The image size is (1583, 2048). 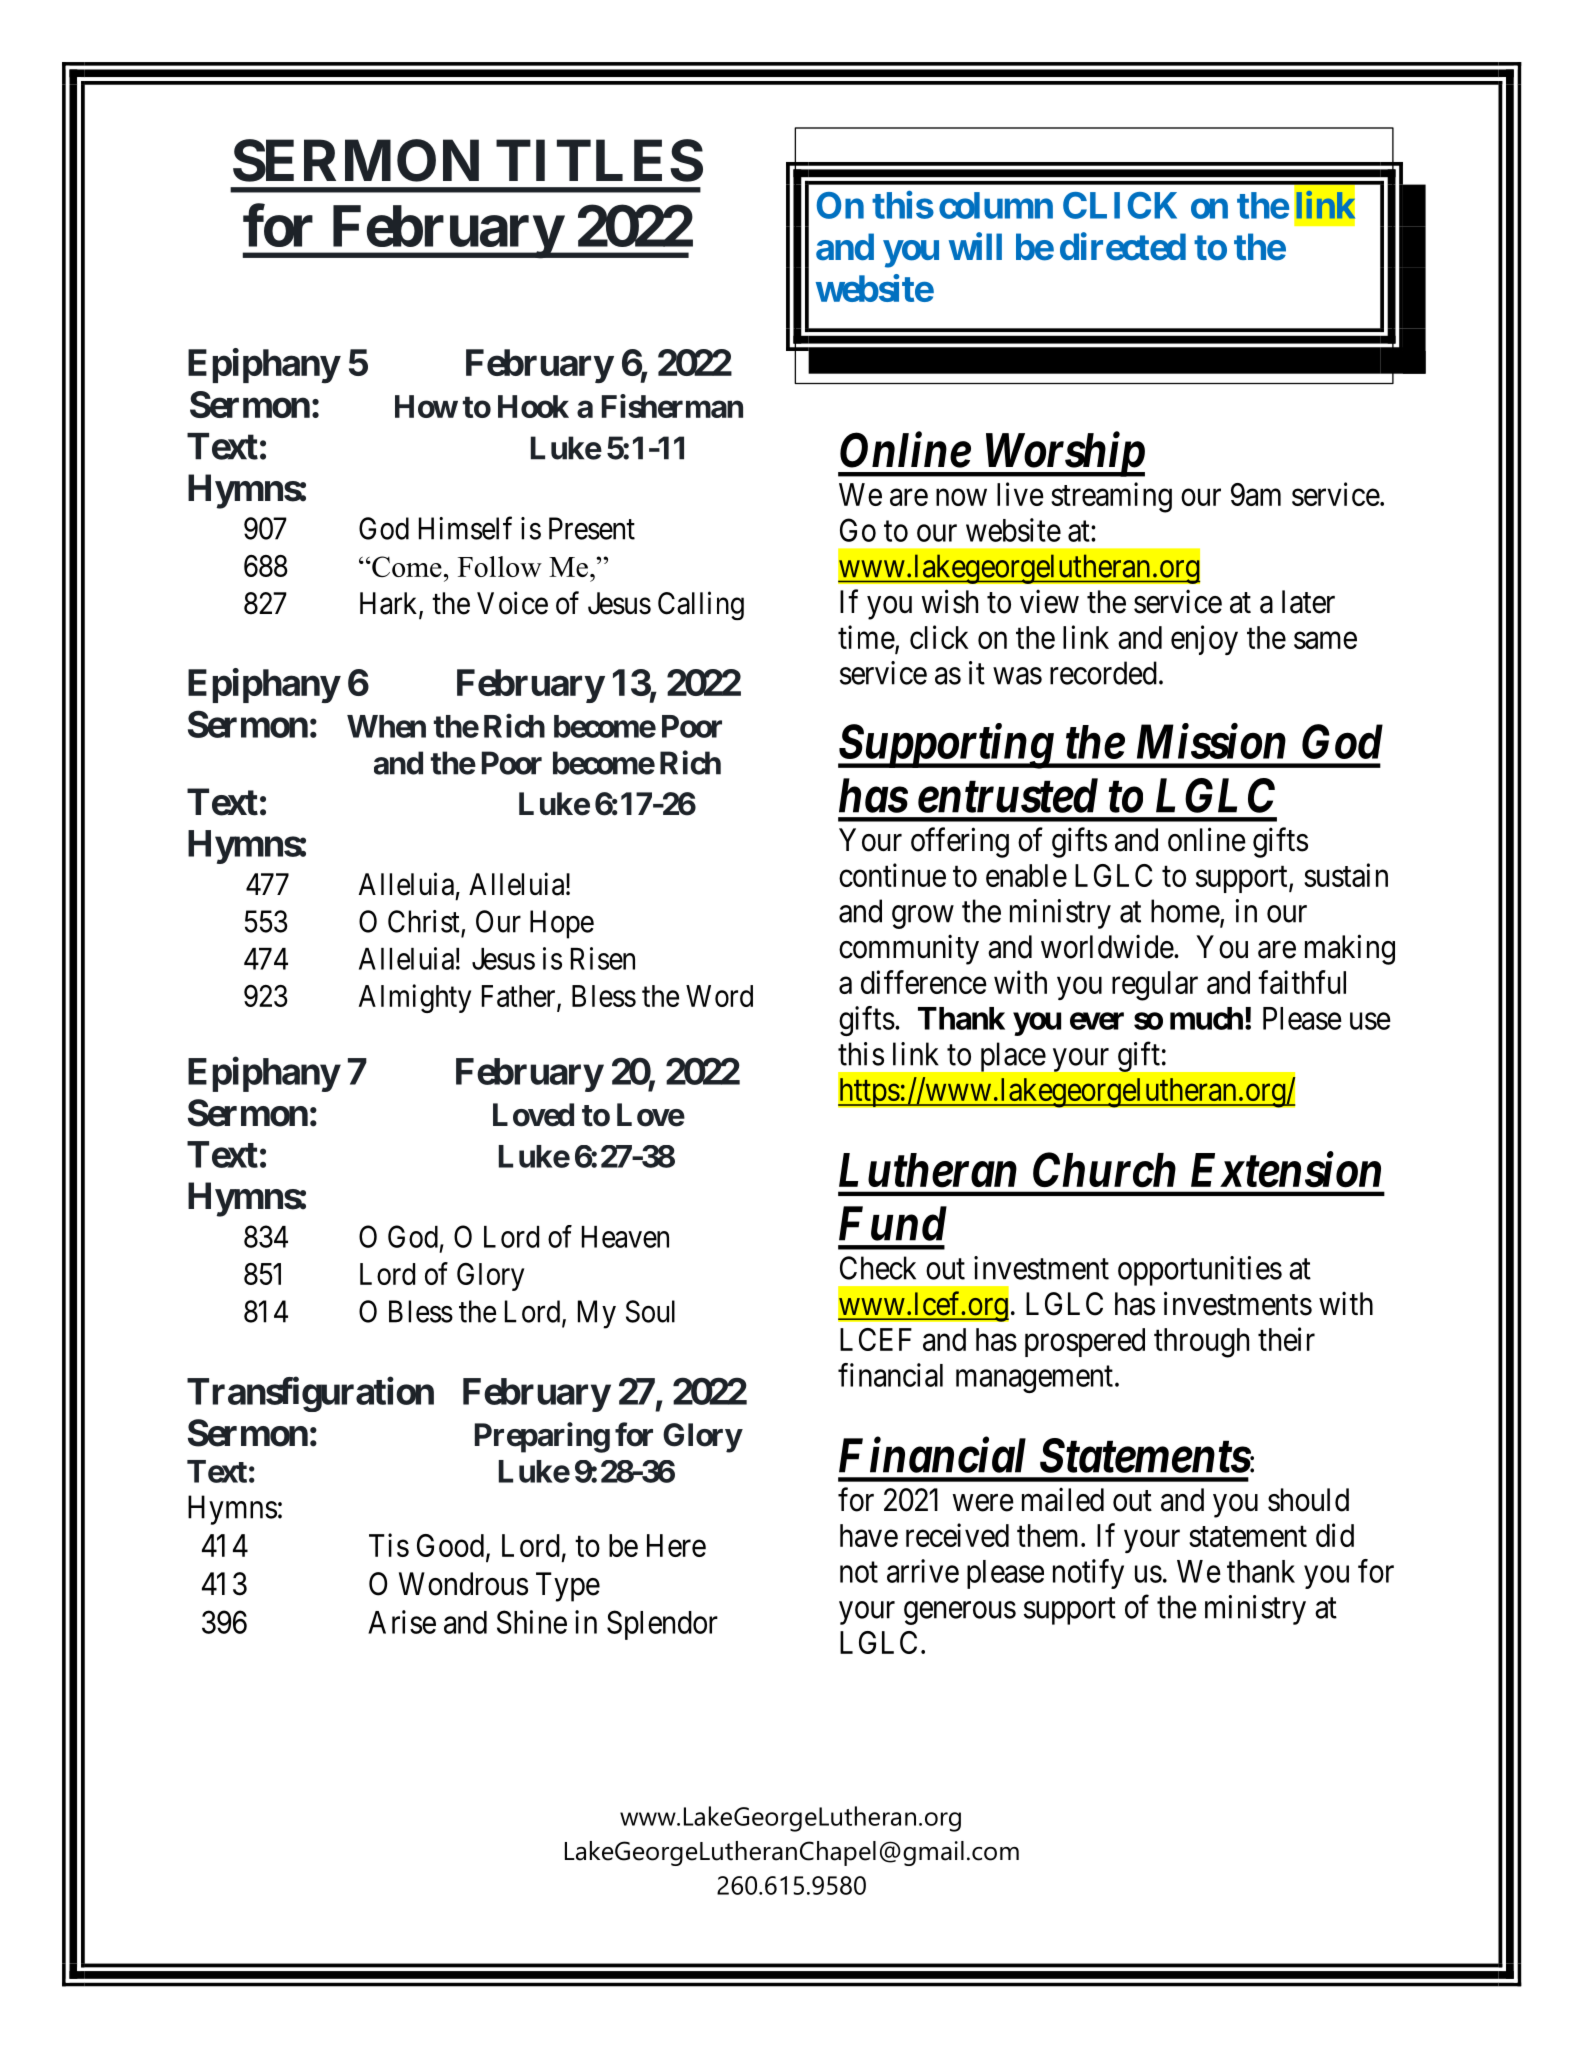 What do you see at coordinates (424, 921) in the document?
I see `Christ` at bounding box center [424, 921].
